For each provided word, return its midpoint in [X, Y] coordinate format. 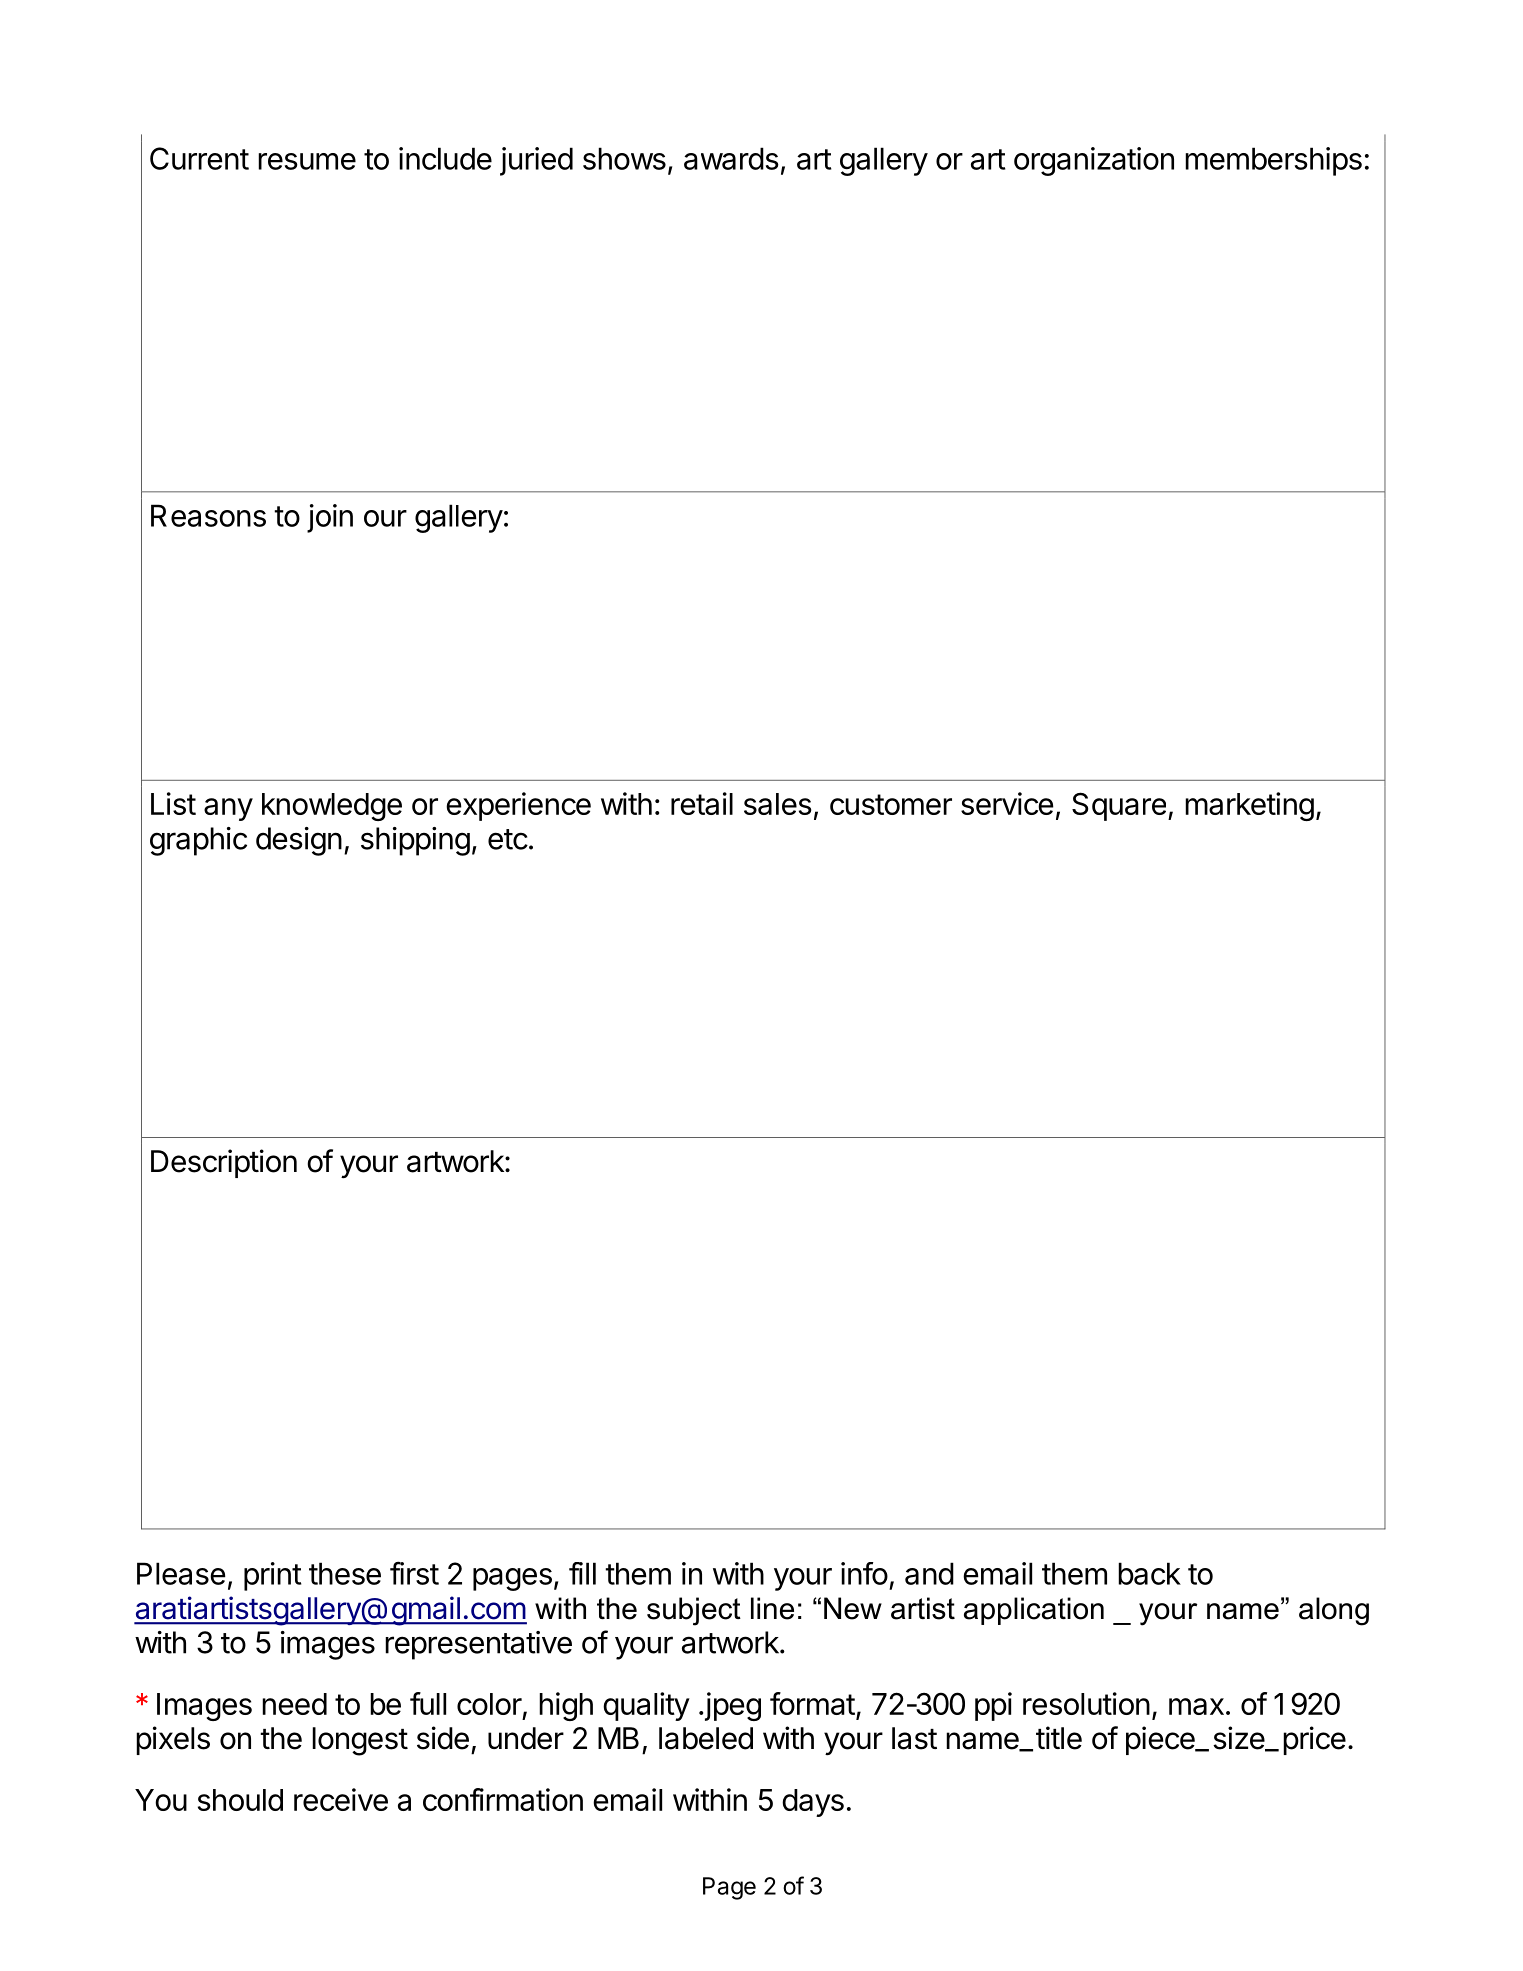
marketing [1249, 806]
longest [360, 1741]
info [864, 1573]
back [1149, 1573]
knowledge [332, 807]
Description [224, 1163]
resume [307, 161]
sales [778, 804]
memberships [1273, 161]
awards [731, 158]
